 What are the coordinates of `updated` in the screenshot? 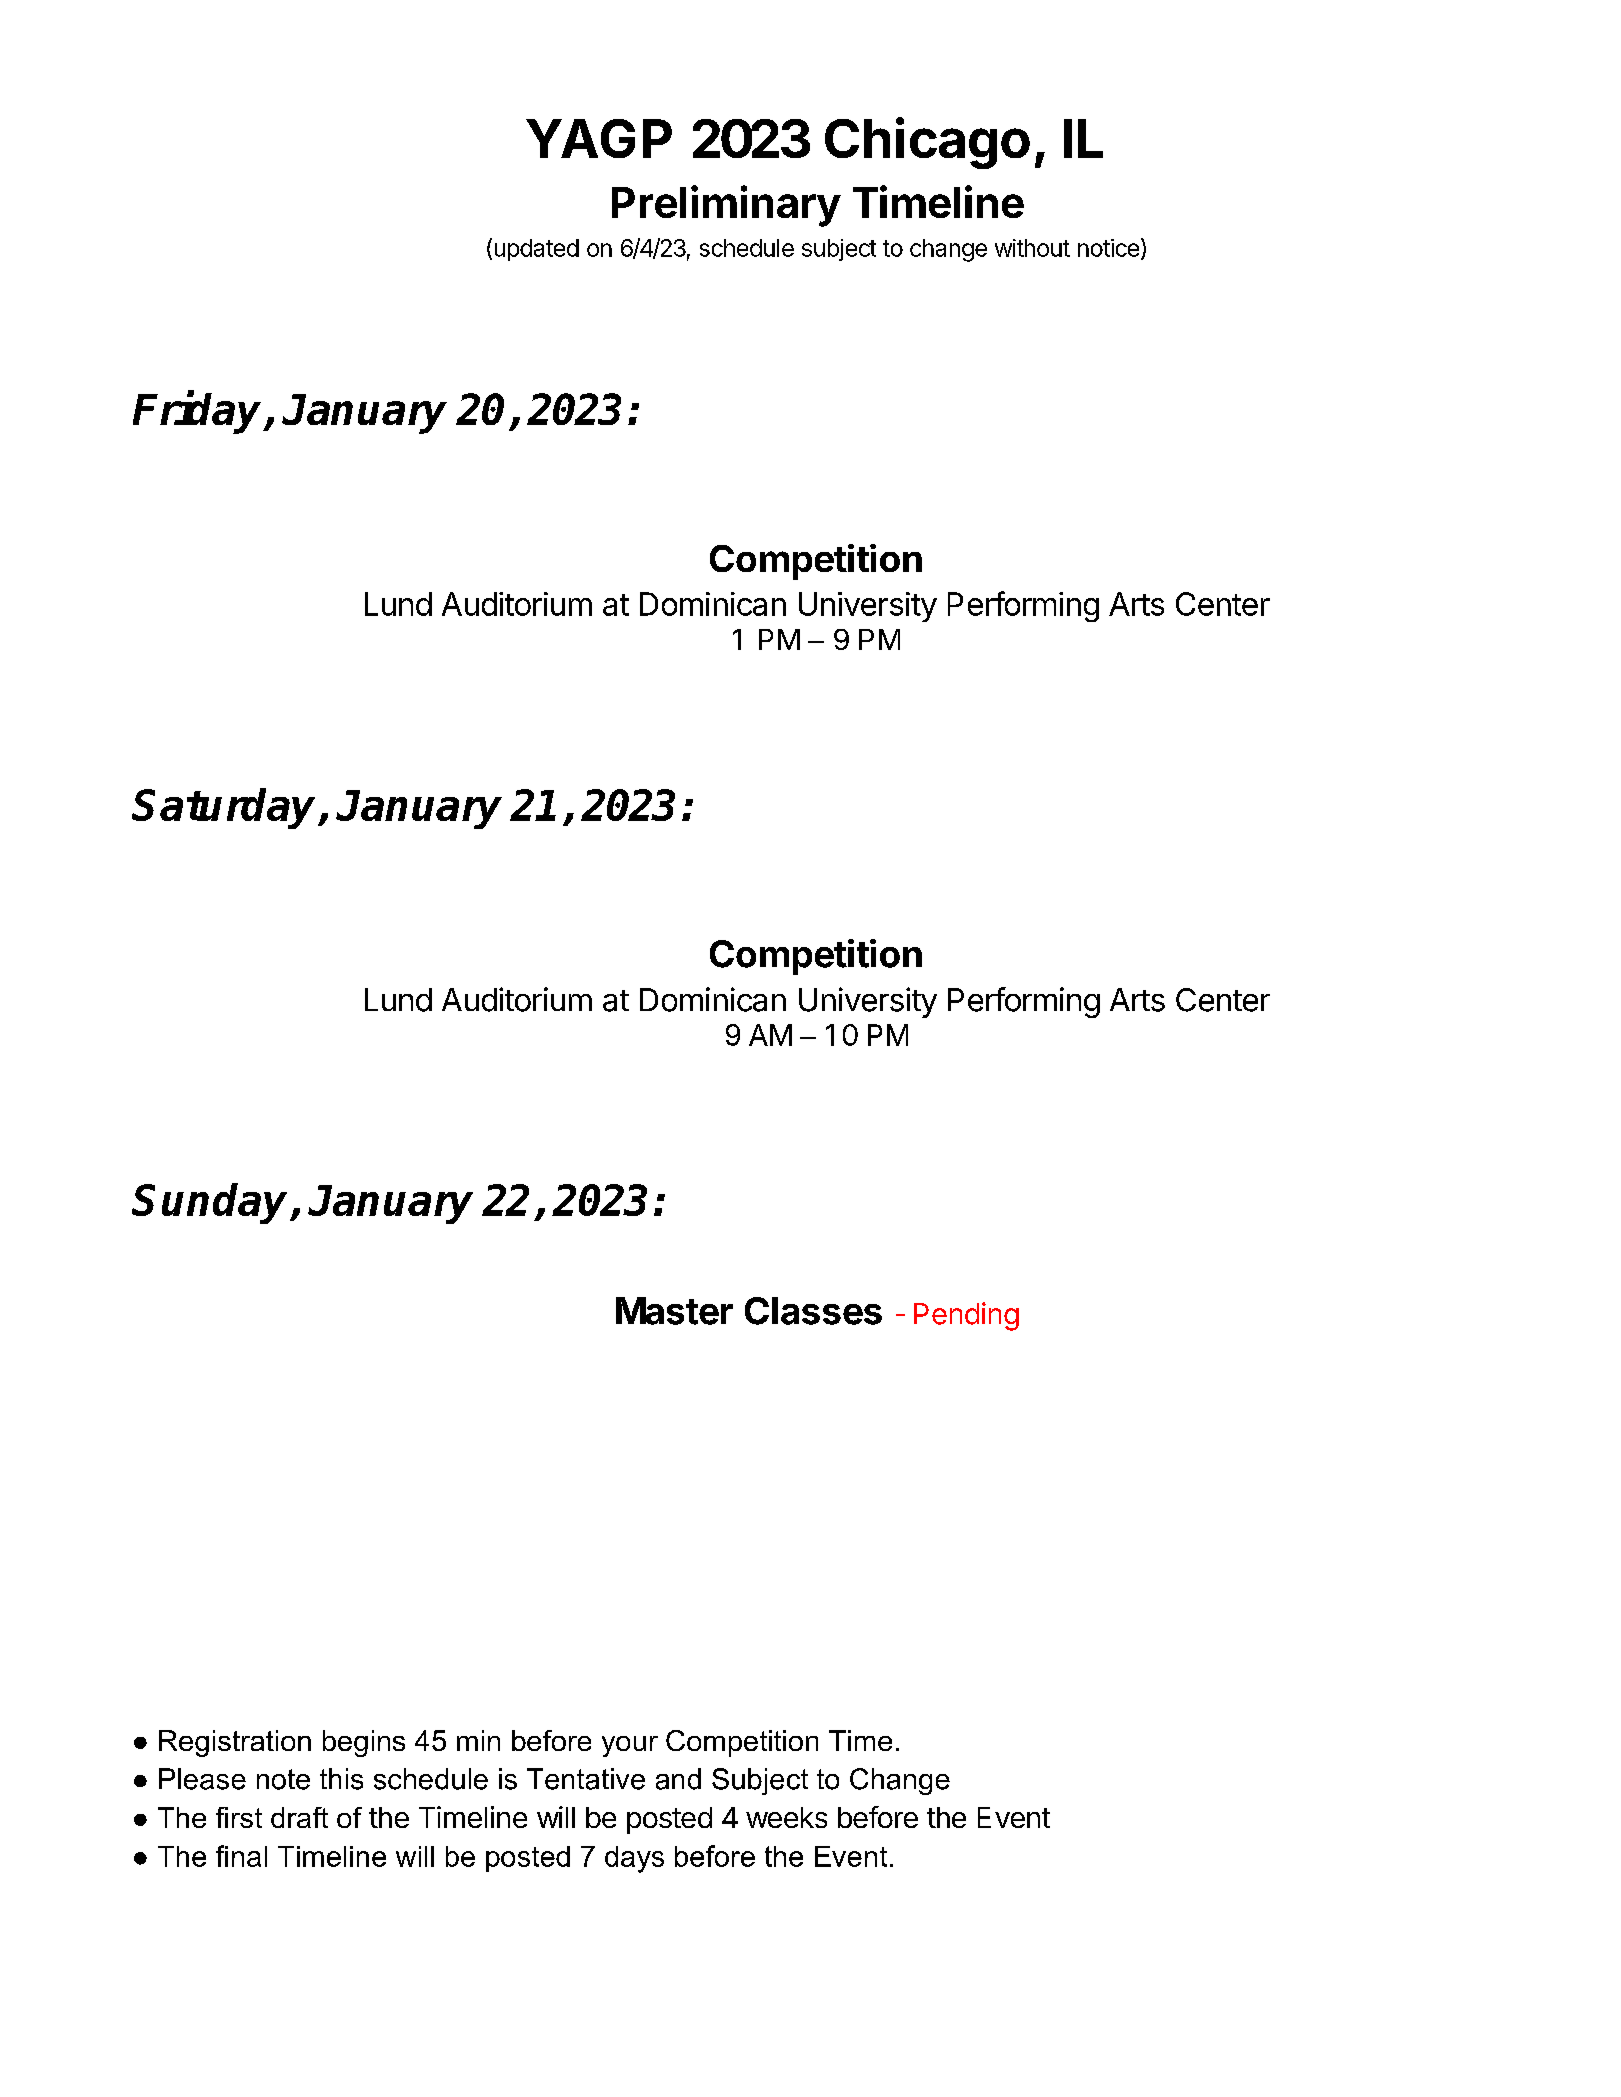 It's located at (537, 250).
